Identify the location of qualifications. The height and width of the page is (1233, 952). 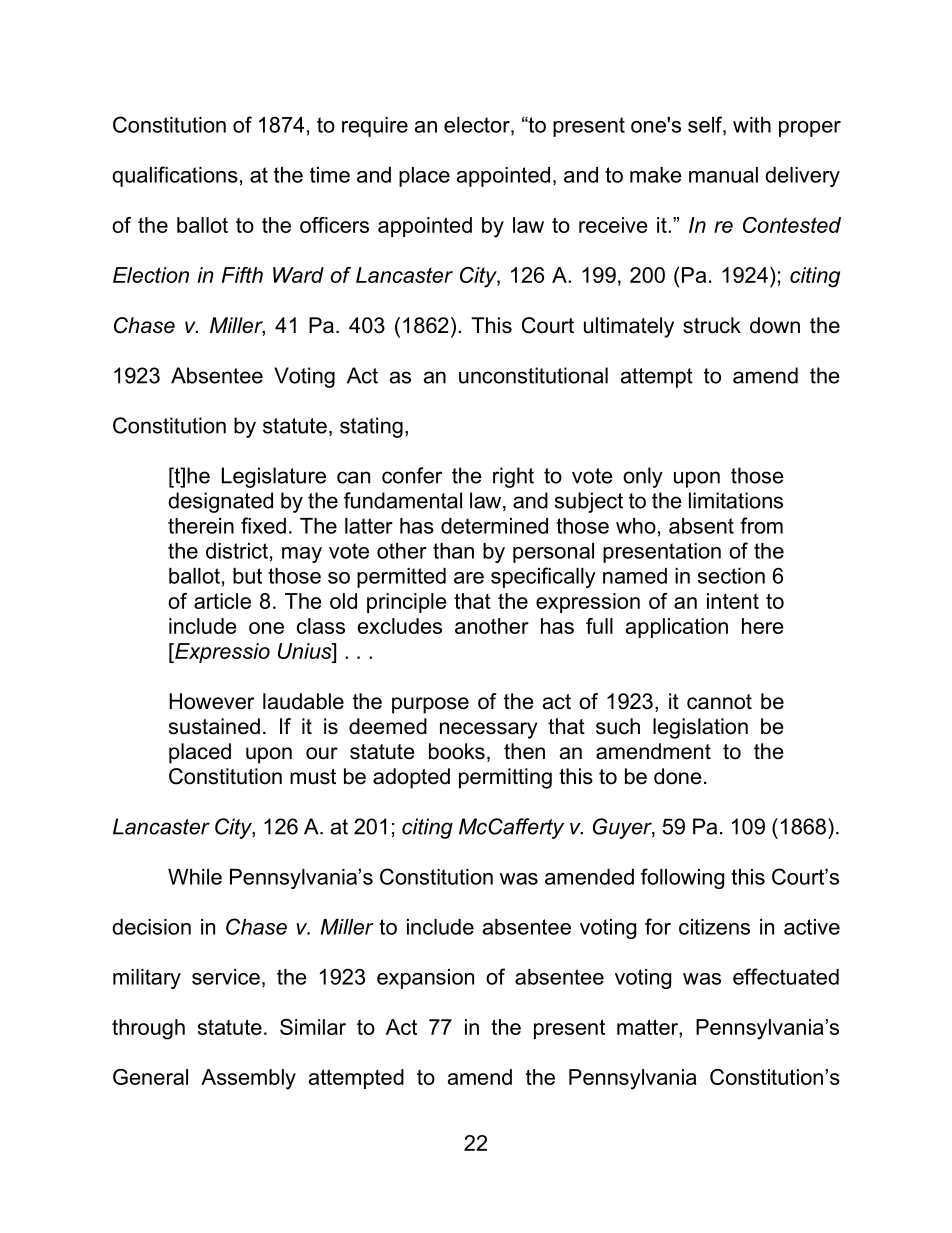
(175, 176).
